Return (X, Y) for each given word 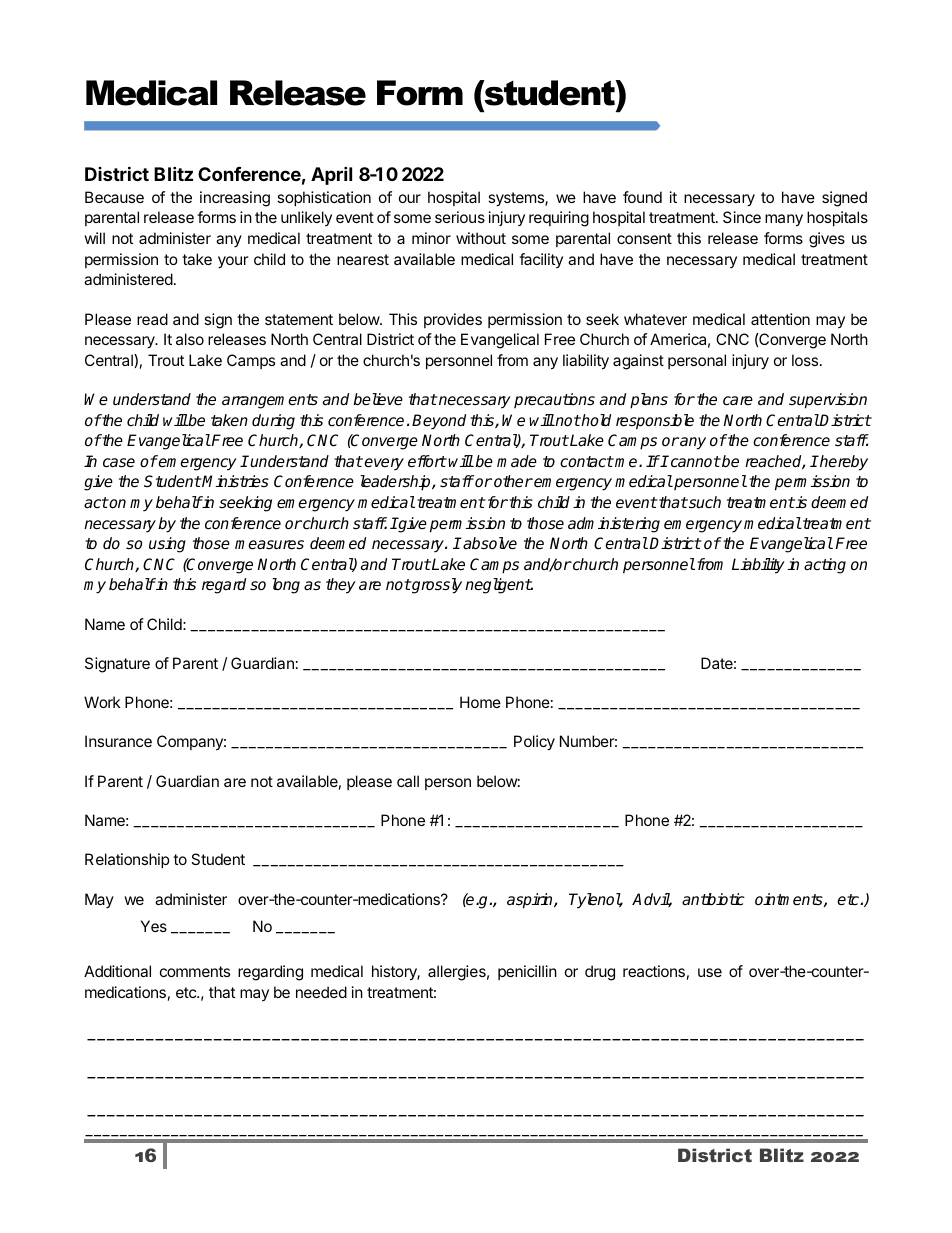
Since (742, 217)
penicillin (527, 972)
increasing (235, 199)
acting (825, 566)
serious (460, 217)
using (167, 545)
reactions (654, 971)
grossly (436, 586)
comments (195, 971)
